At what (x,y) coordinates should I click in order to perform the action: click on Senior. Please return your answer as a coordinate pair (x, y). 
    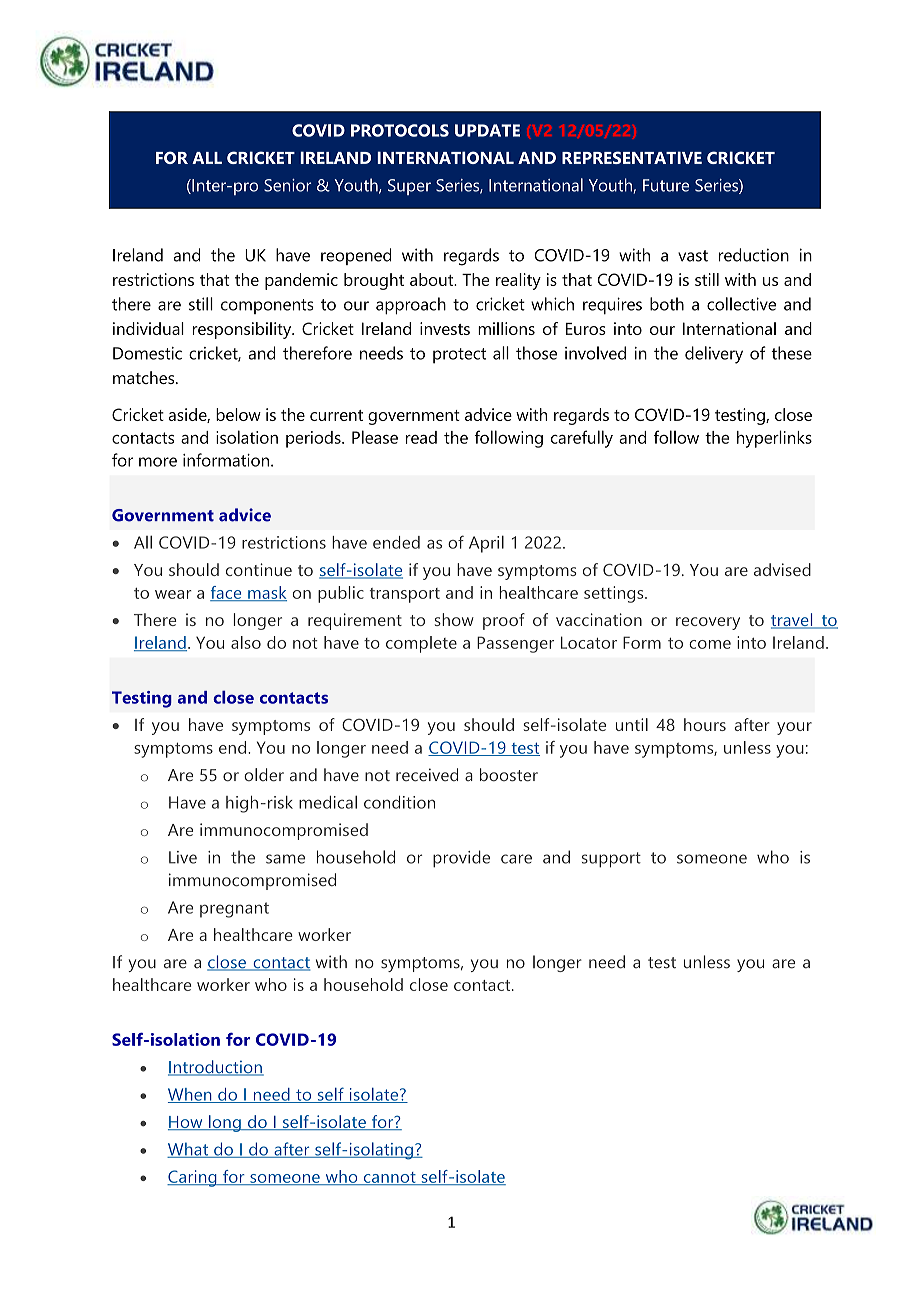
    Looking at the image, I should click on (287, 185).
